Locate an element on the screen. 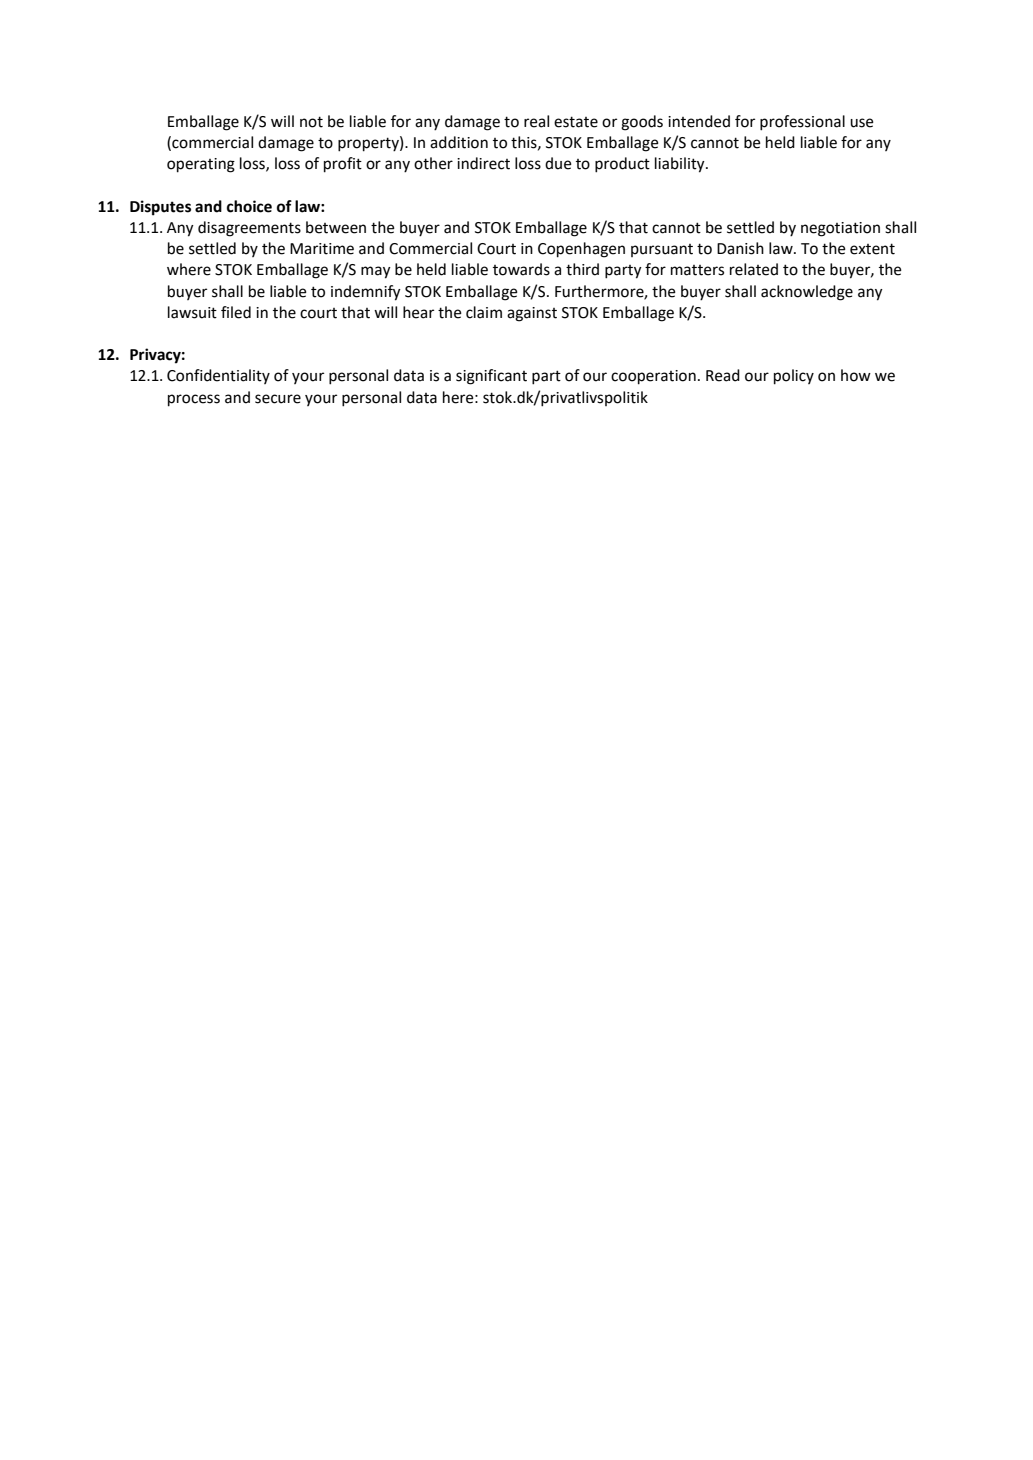 This screenshot has width=1033, height=1460. real is located at coordinates (536, 121).
